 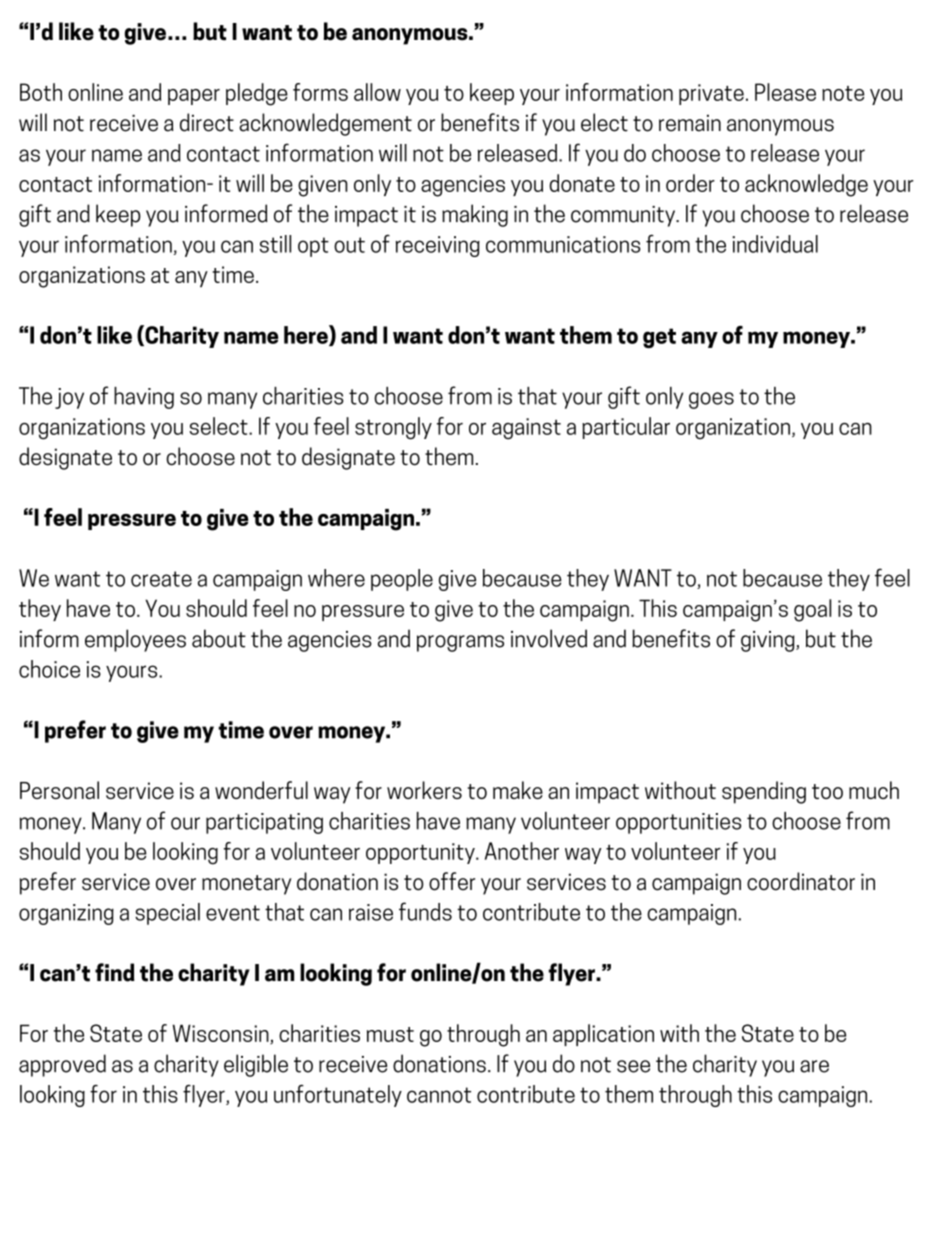 I want to click on allow, so click(x=377, y=92).
